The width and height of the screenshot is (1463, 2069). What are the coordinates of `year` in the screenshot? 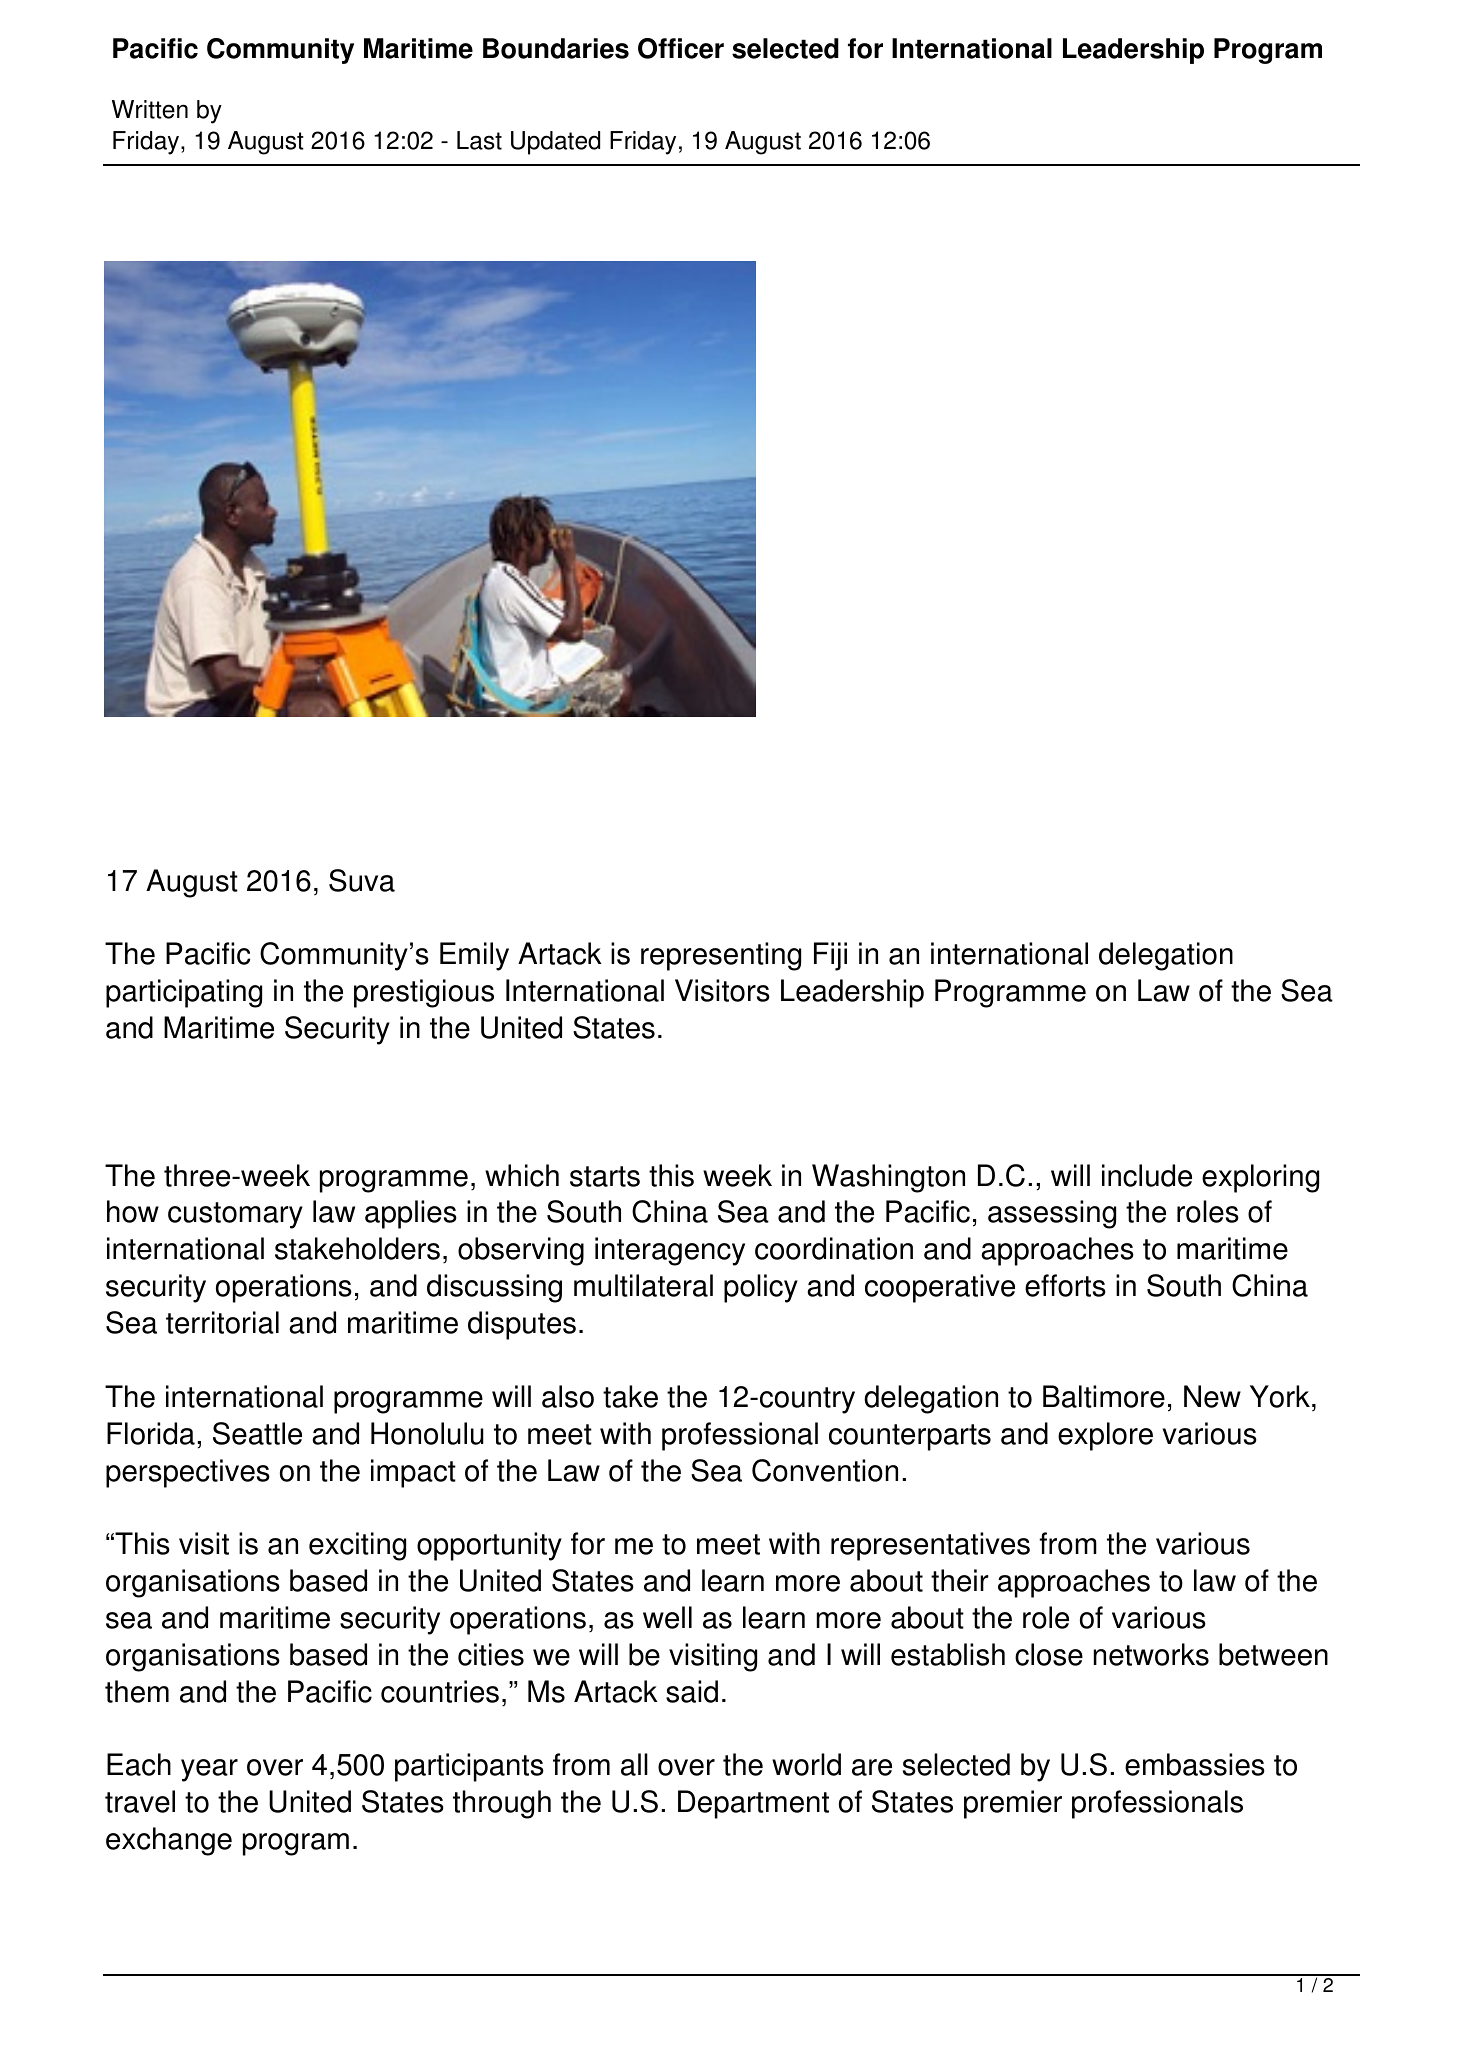 It's located at (209, 1770).
